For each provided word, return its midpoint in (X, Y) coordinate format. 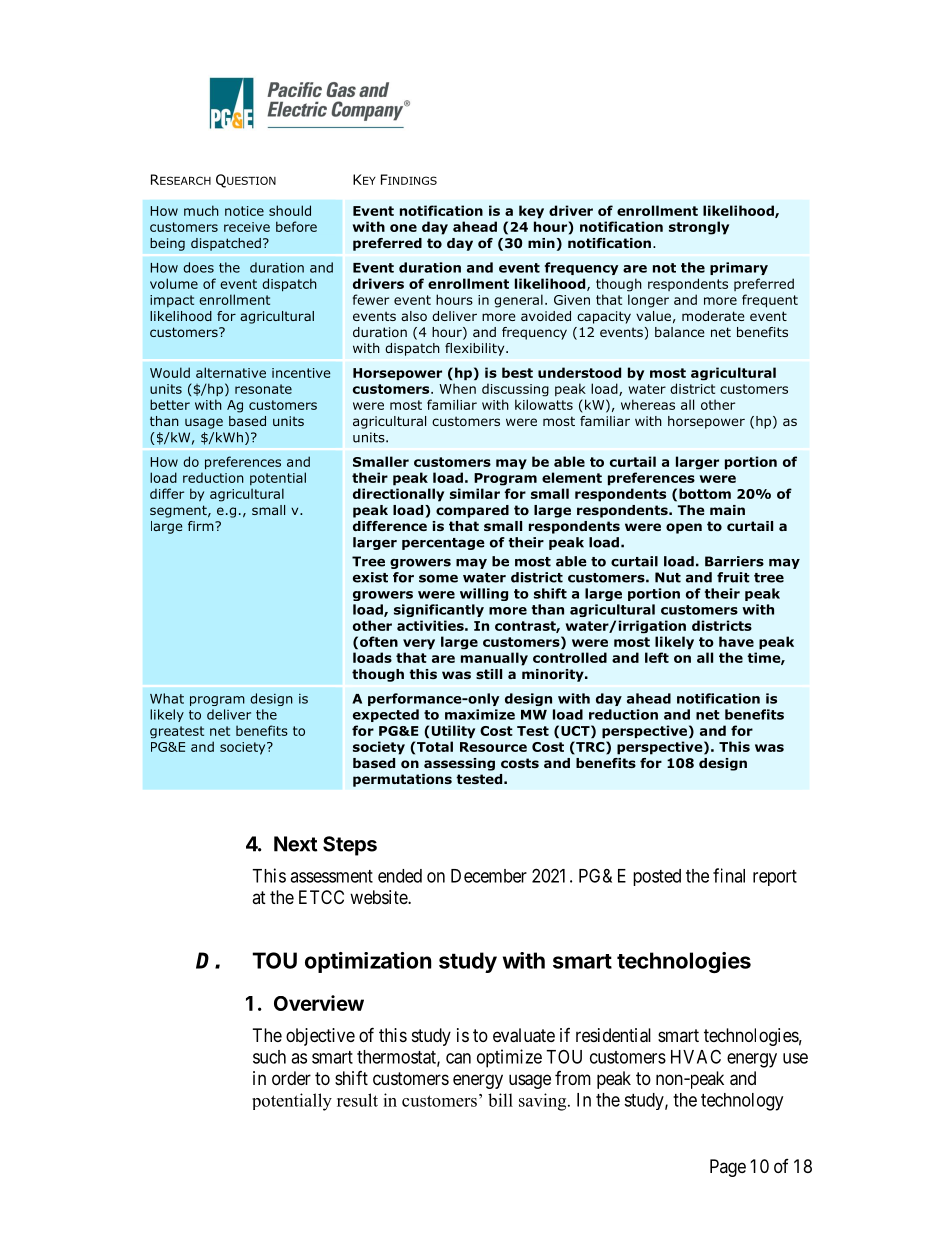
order (291, 1078)
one (403, 228)
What (167, 698)
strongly (699, 228)
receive (247, 227)
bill (500, 1100)
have (736, 641)
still (489, 674)
